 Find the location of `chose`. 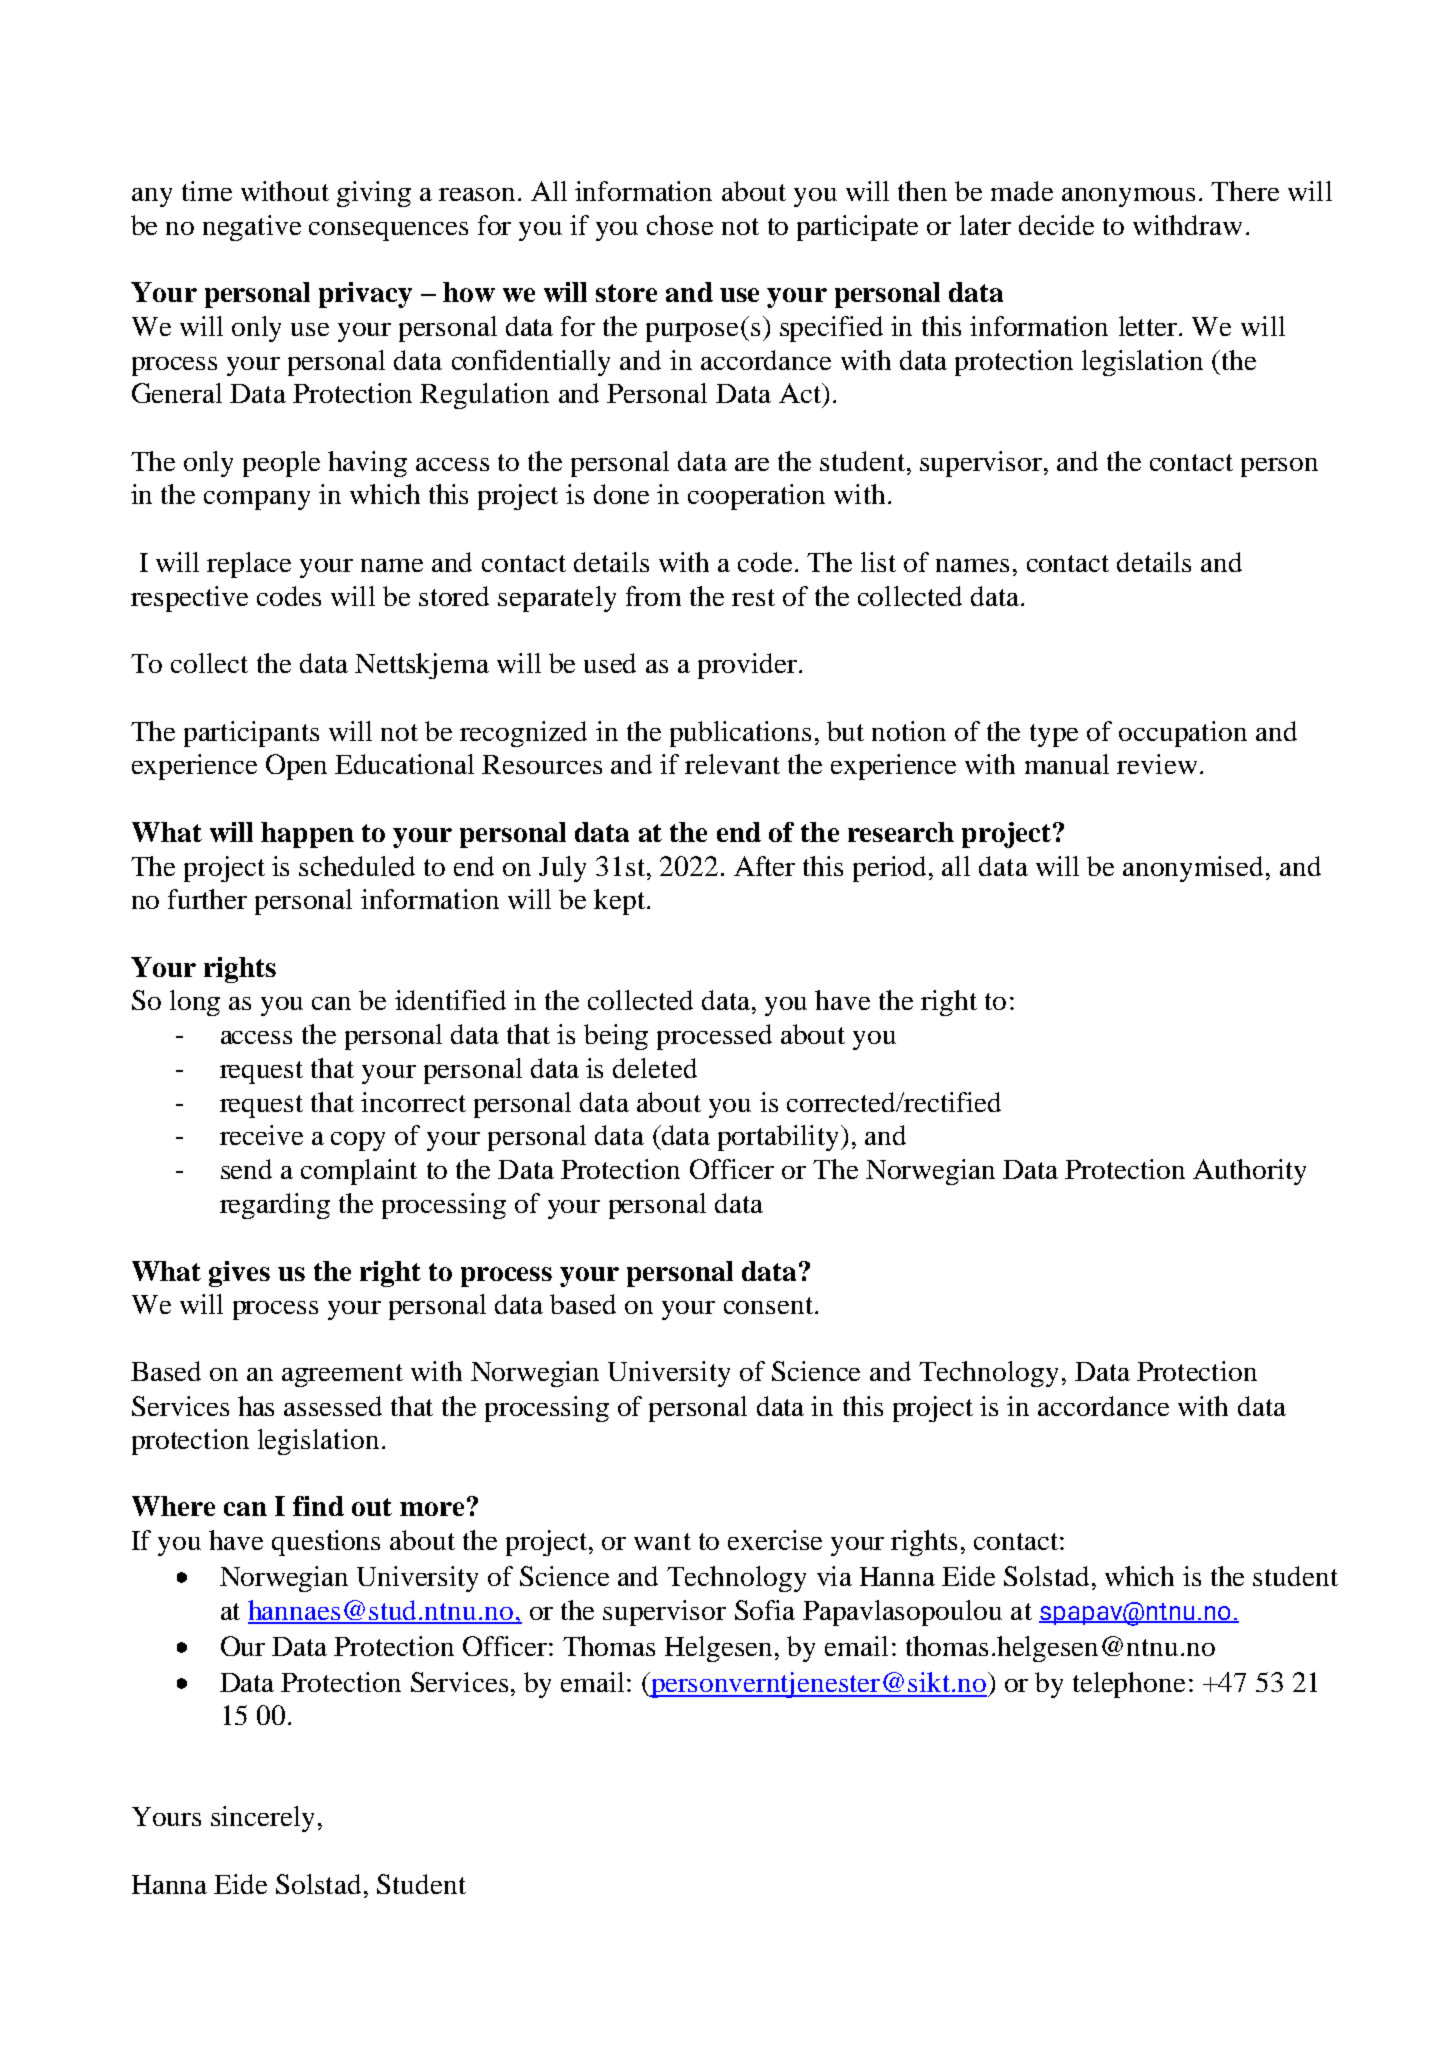

chose is located at coordinates (680, 225).
